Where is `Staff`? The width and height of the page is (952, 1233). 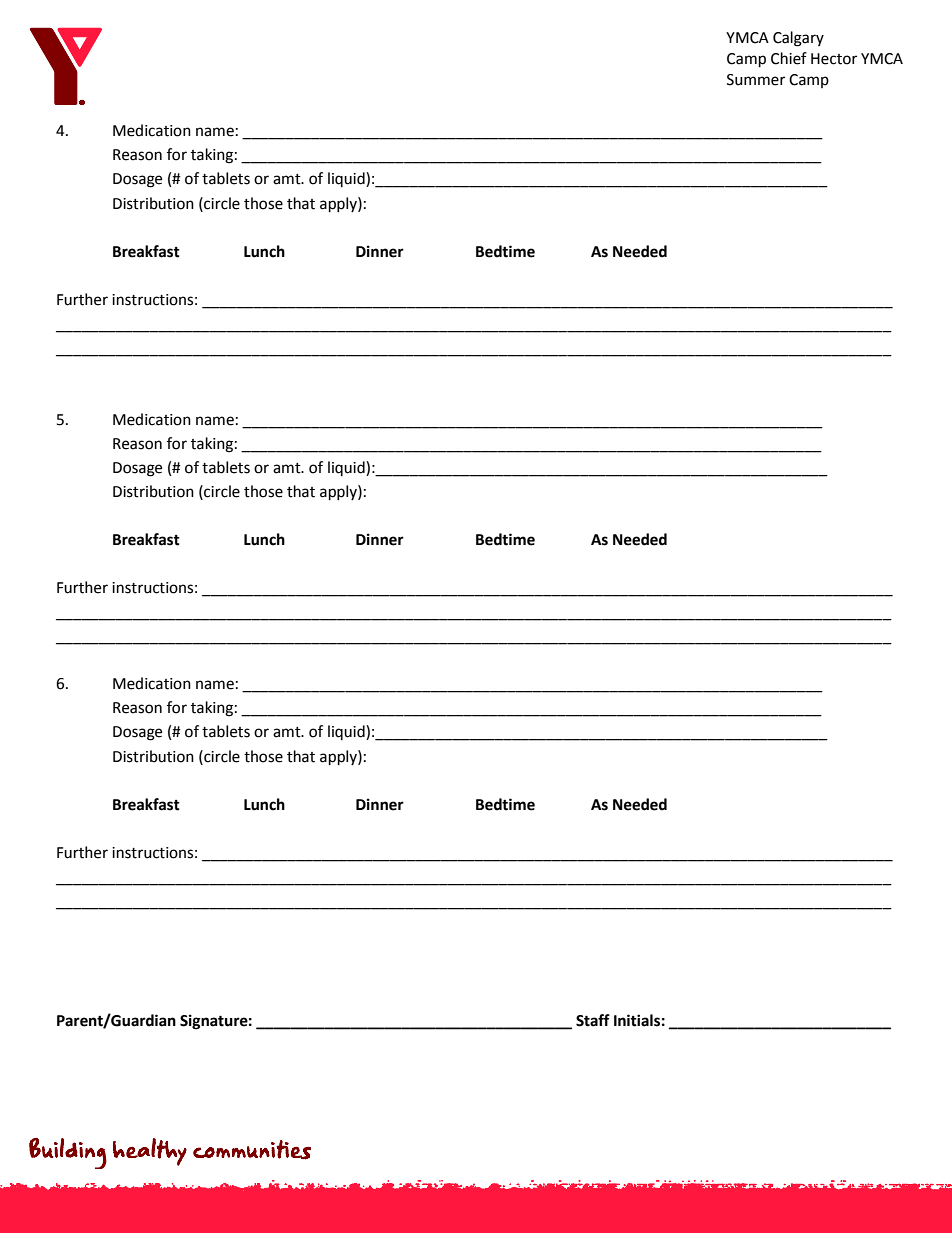
Staff is located at coordinates (593, 1020).
